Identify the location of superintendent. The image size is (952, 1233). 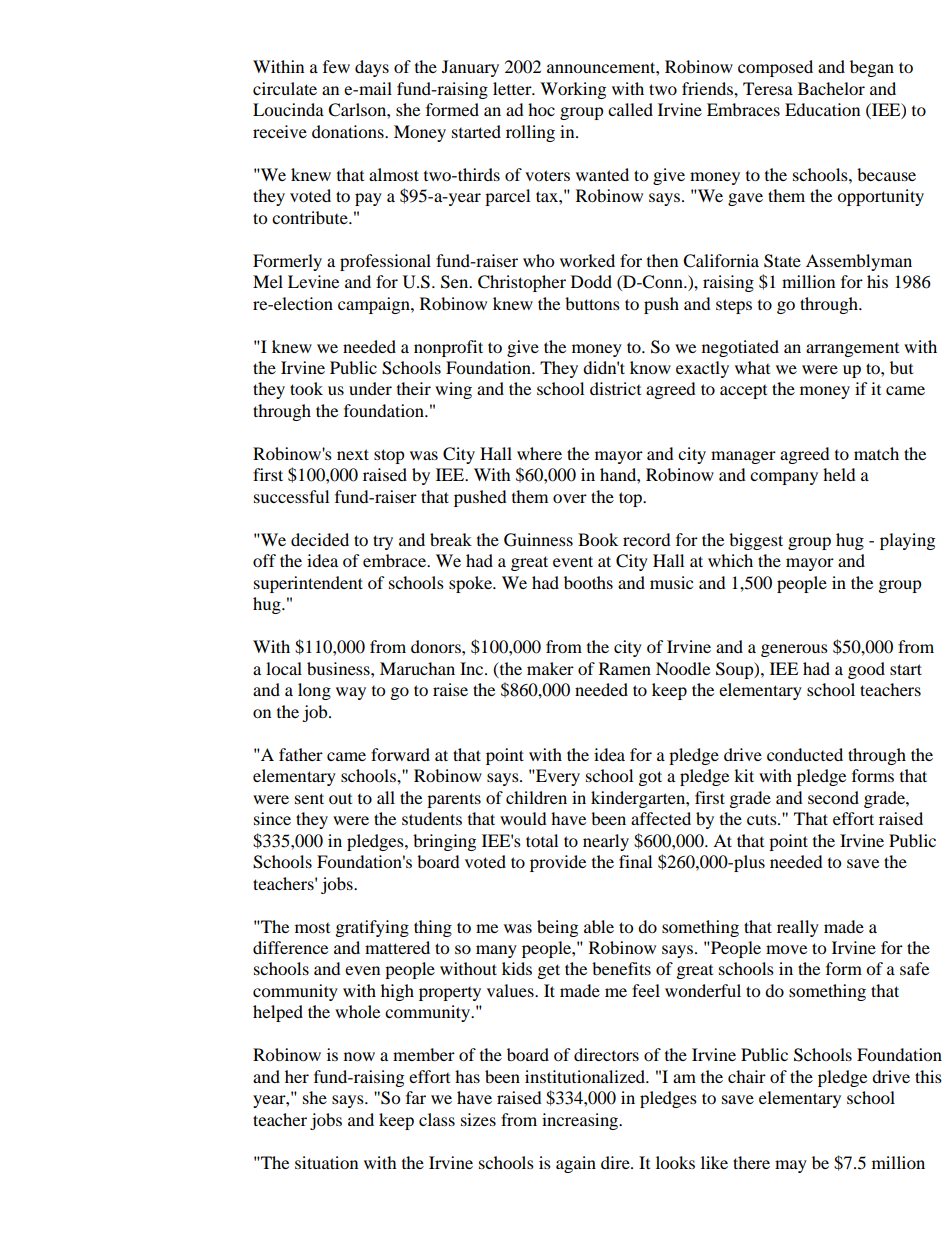
(308, 584).
